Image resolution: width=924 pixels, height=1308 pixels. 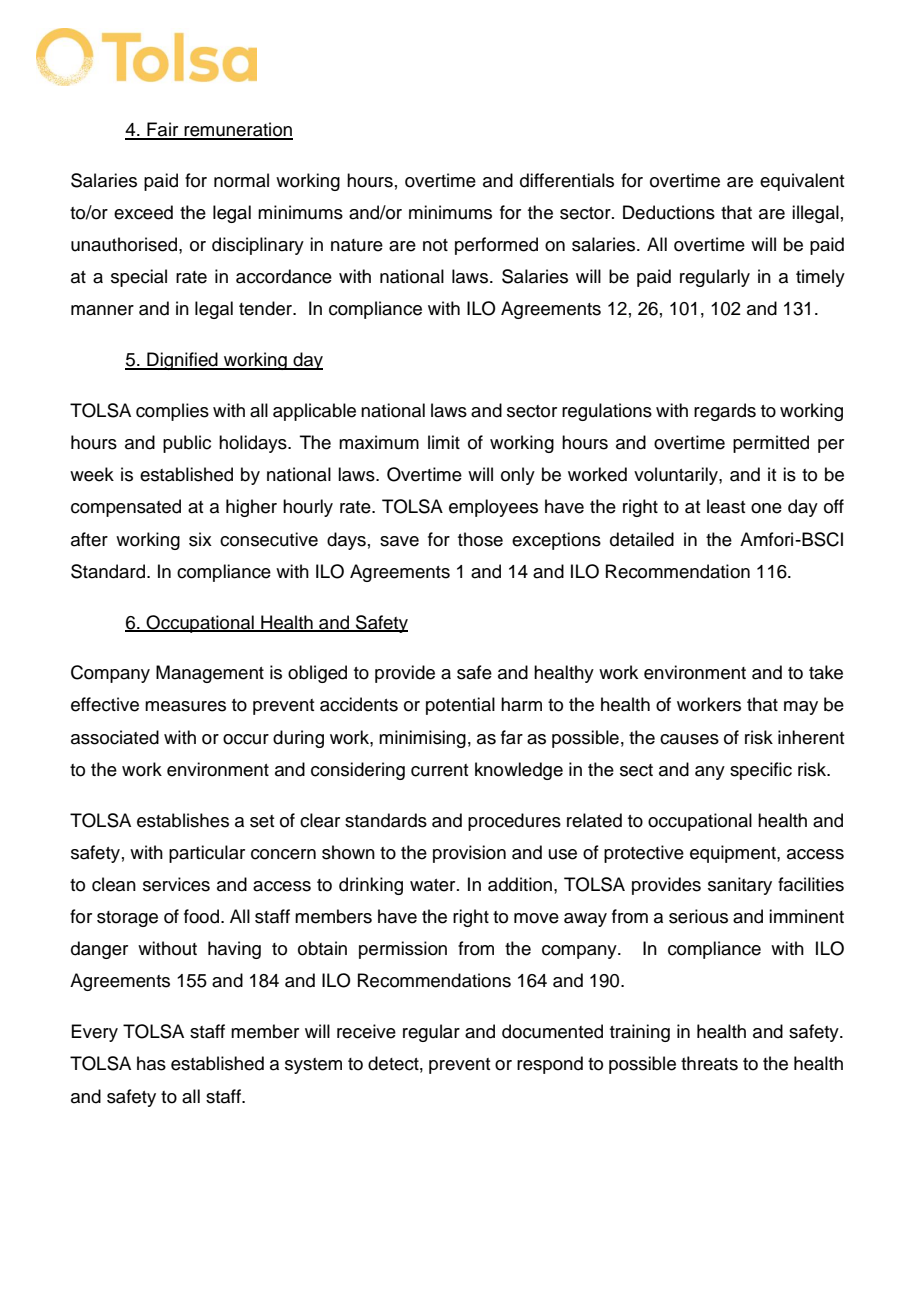 I want to click on provision, so click(x=469, y=854).
